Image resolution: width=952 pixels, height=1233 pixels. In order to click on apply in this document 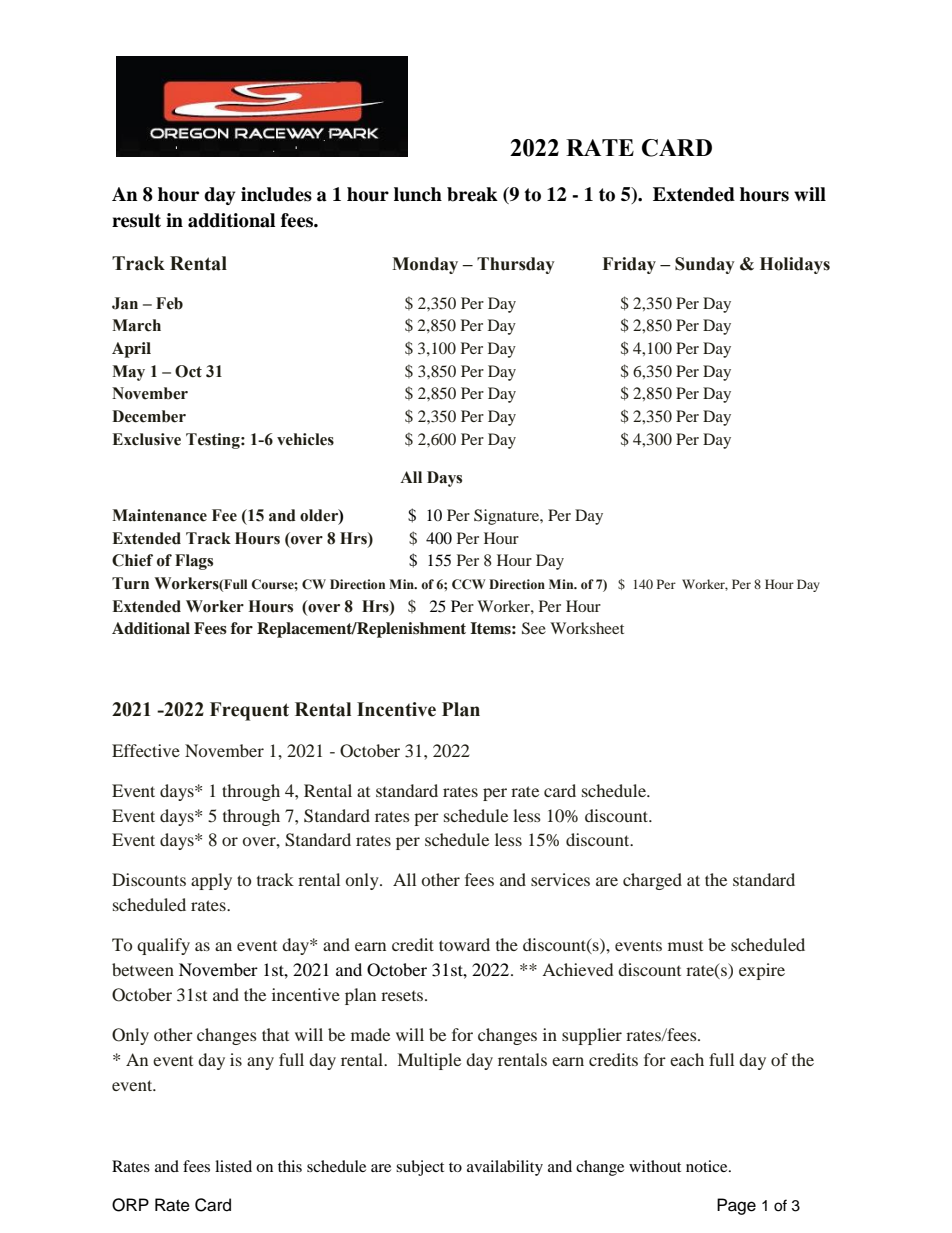, I will do `click(211, 881)`.
